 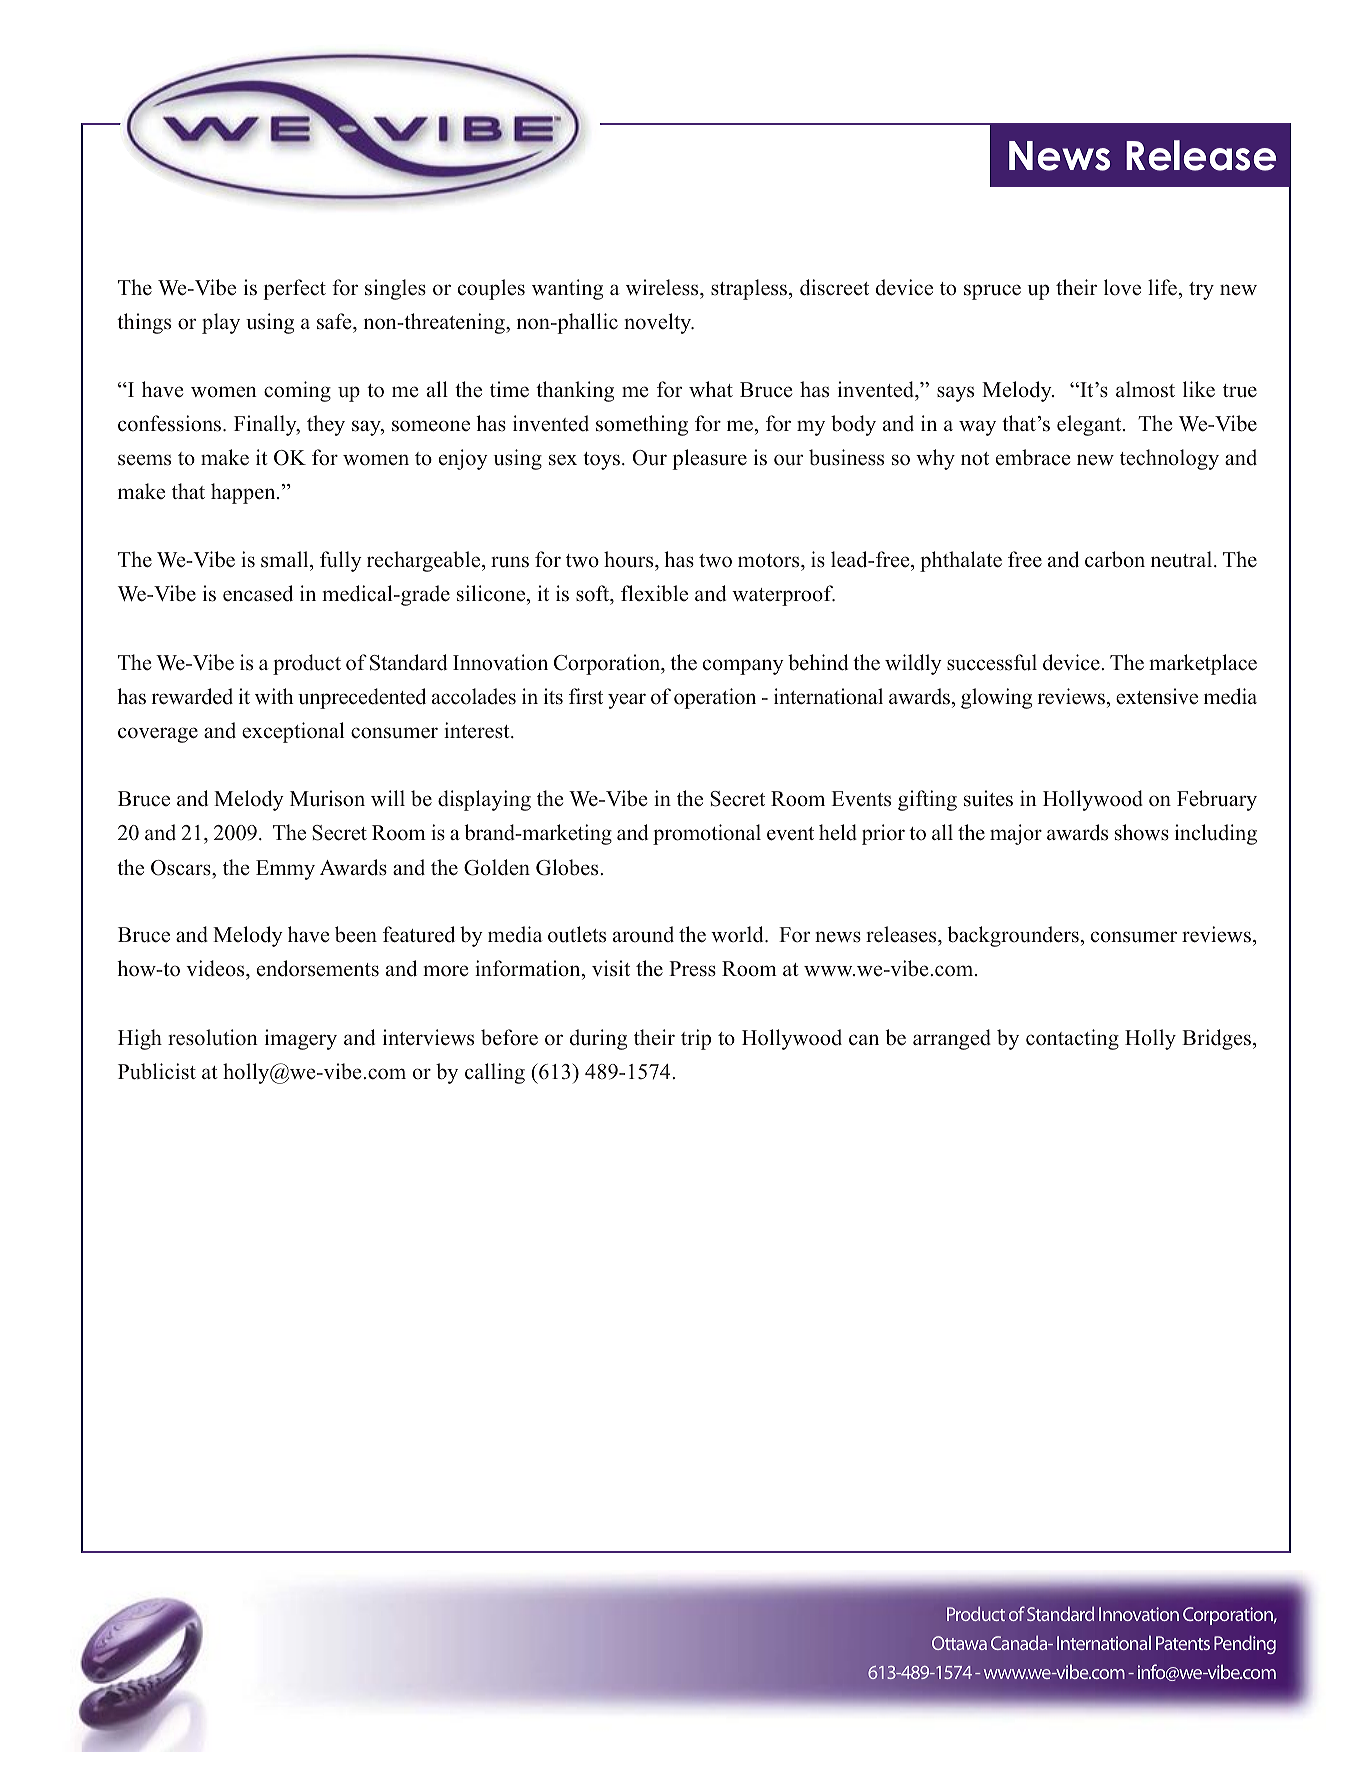 I want to click on safe, so click(x=335, y=321).
